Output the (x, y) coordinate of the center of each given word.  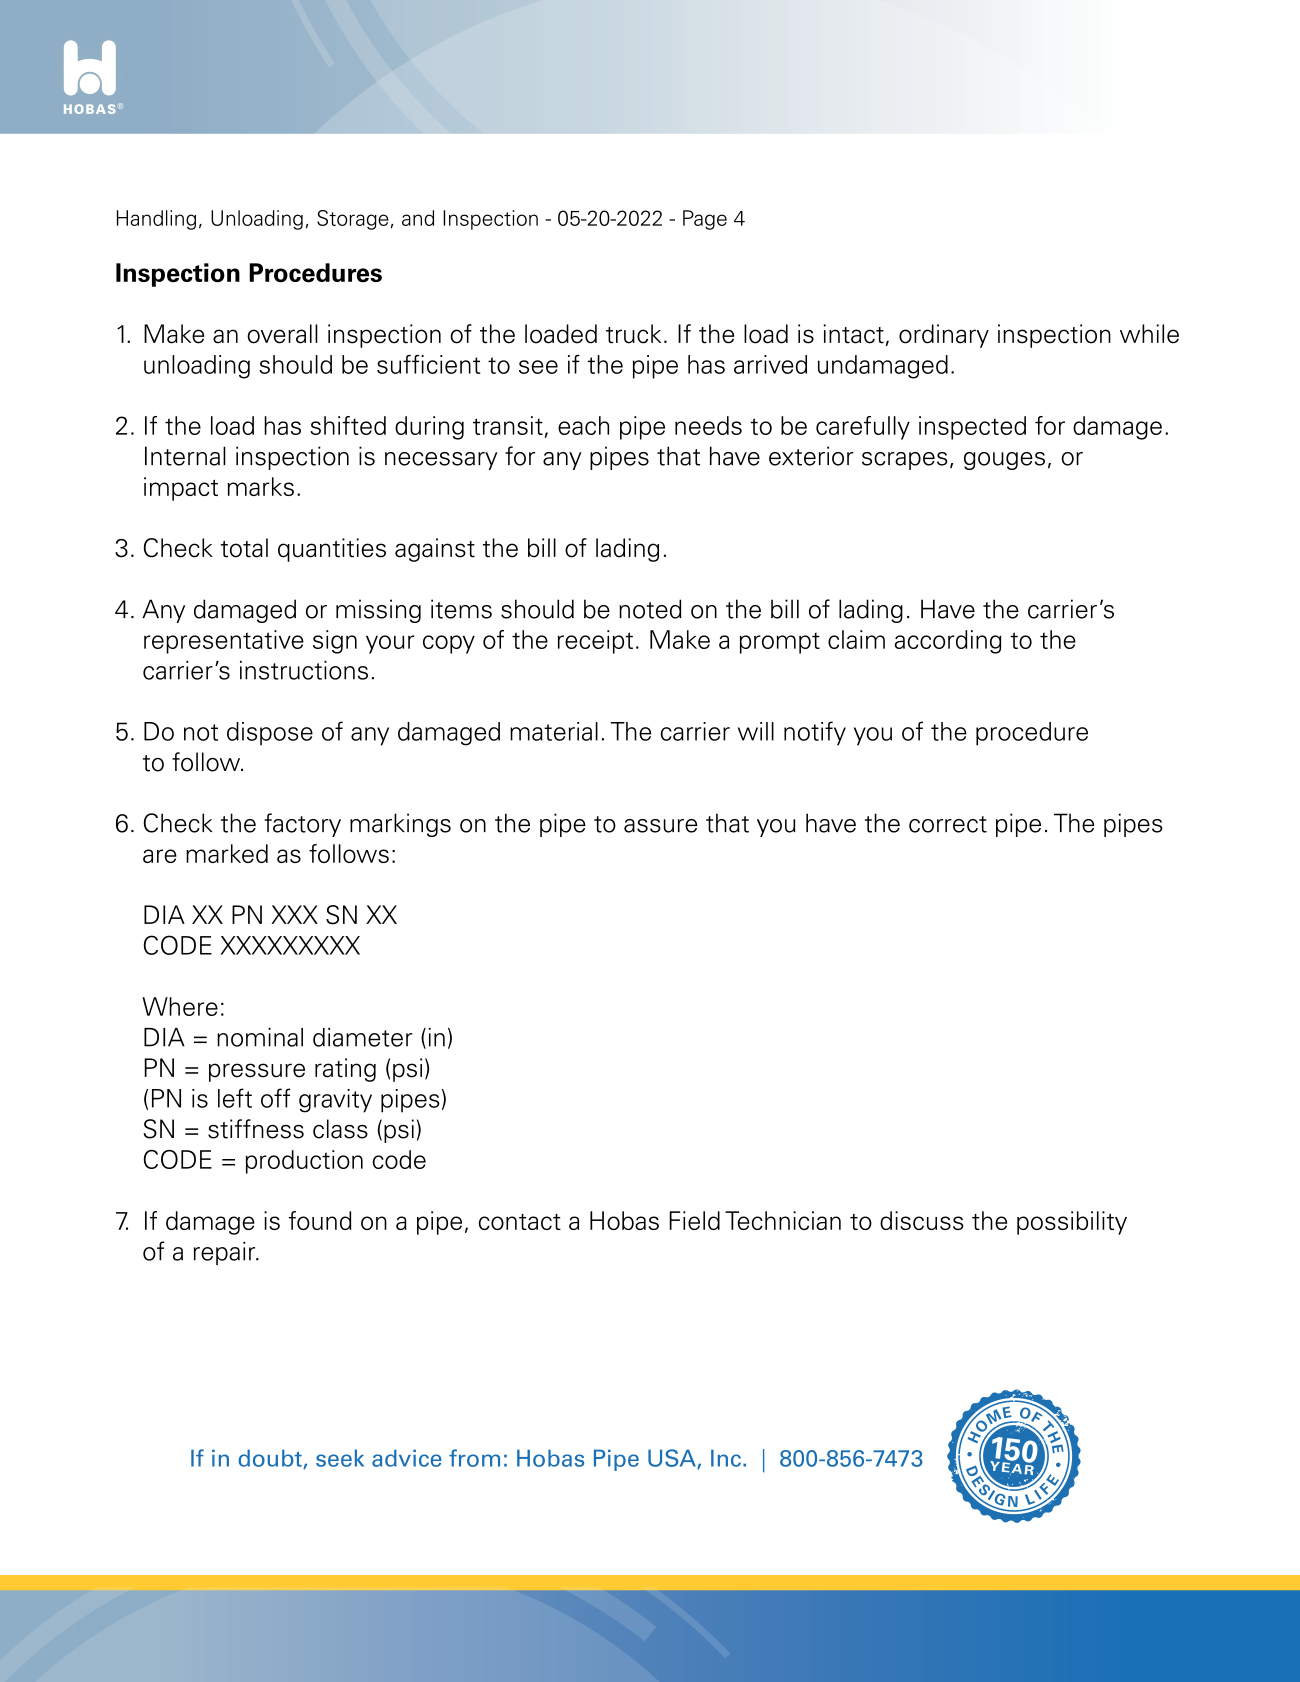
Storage (353, 220)
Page (705, 220)
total (244, 548)
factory (302, 825)
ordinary (944, 336)
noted (650, 609)
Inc (726, 1458)
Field (694, 1220)
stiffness (256, 1129)
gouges (1004, 461)
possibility (1072, 1223)
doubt (271, 1459)
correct (948, 824)
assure (660, 826)
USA (673, 1459)
